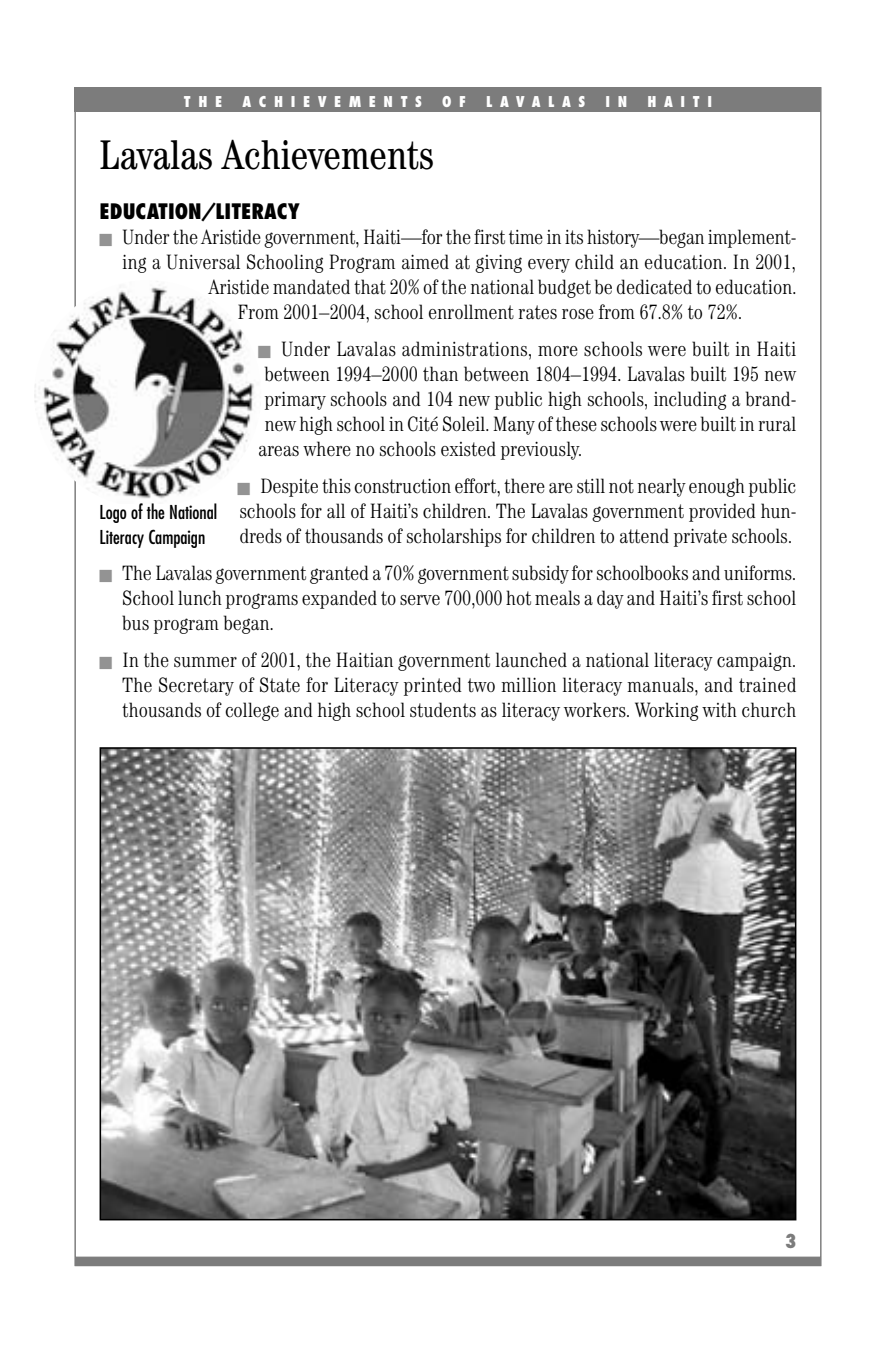 This document has width=896, height=1345. I want to click on Secretary, so click(196, 686).
